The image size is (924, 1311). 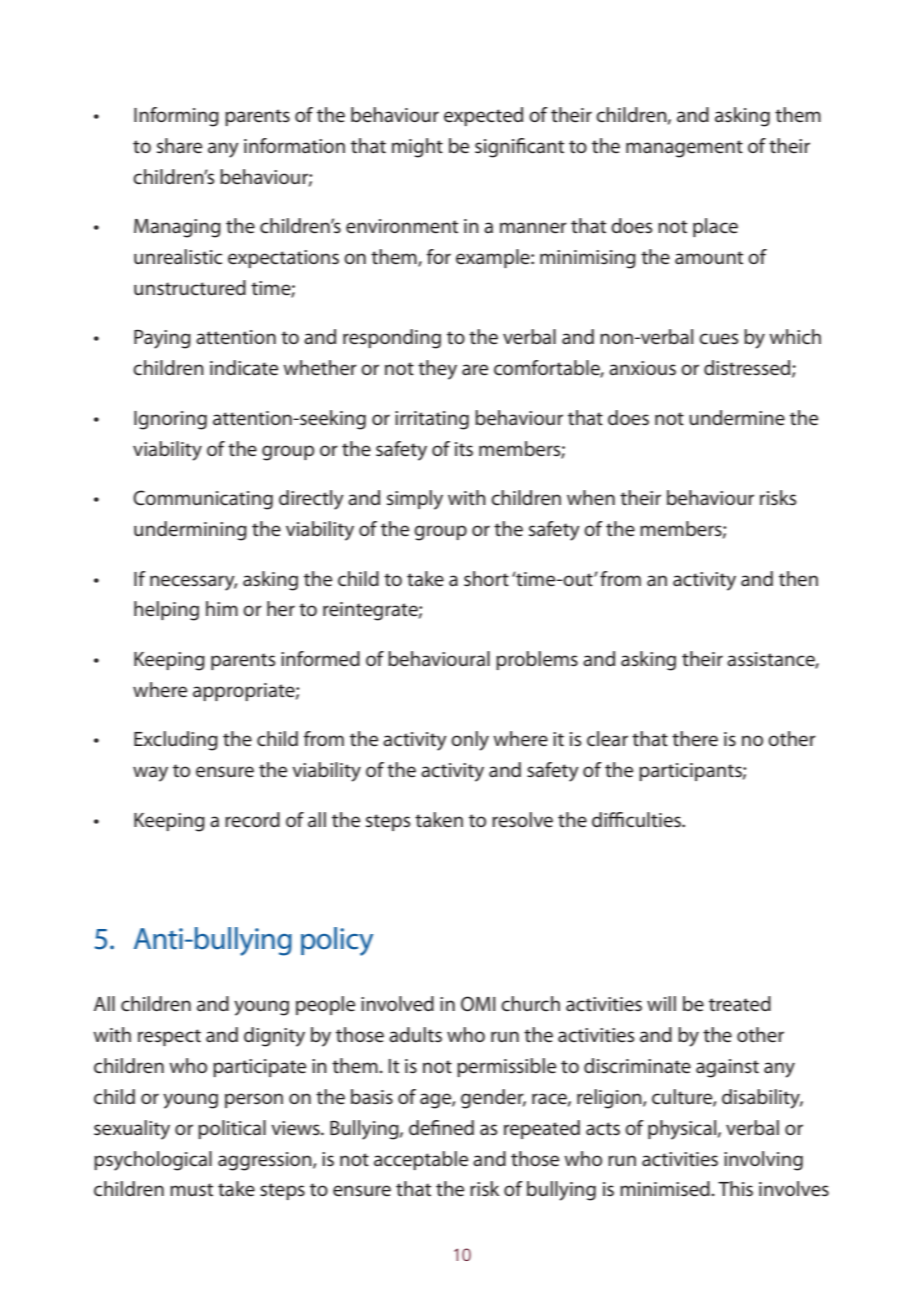 What do you see at coordinates (252, 820) in the screenshot?
I see `record` at bounding box center [252, 820].
